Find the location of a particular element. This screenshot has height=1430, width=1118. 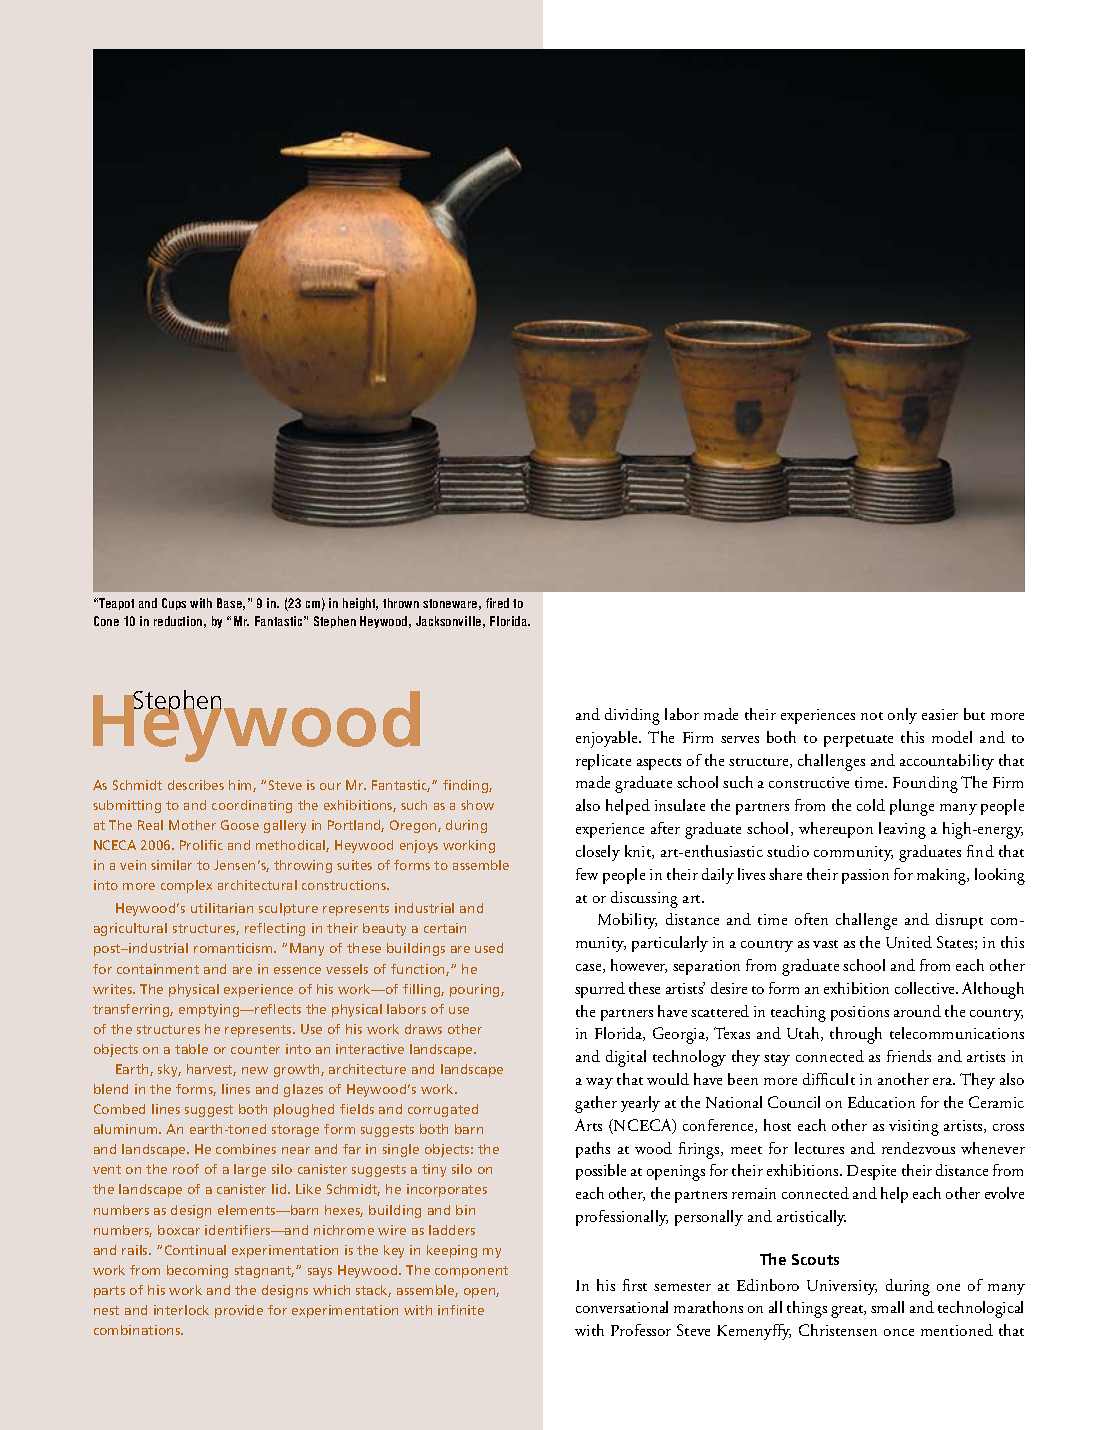

provide is located at coordinates (239, 1311).
